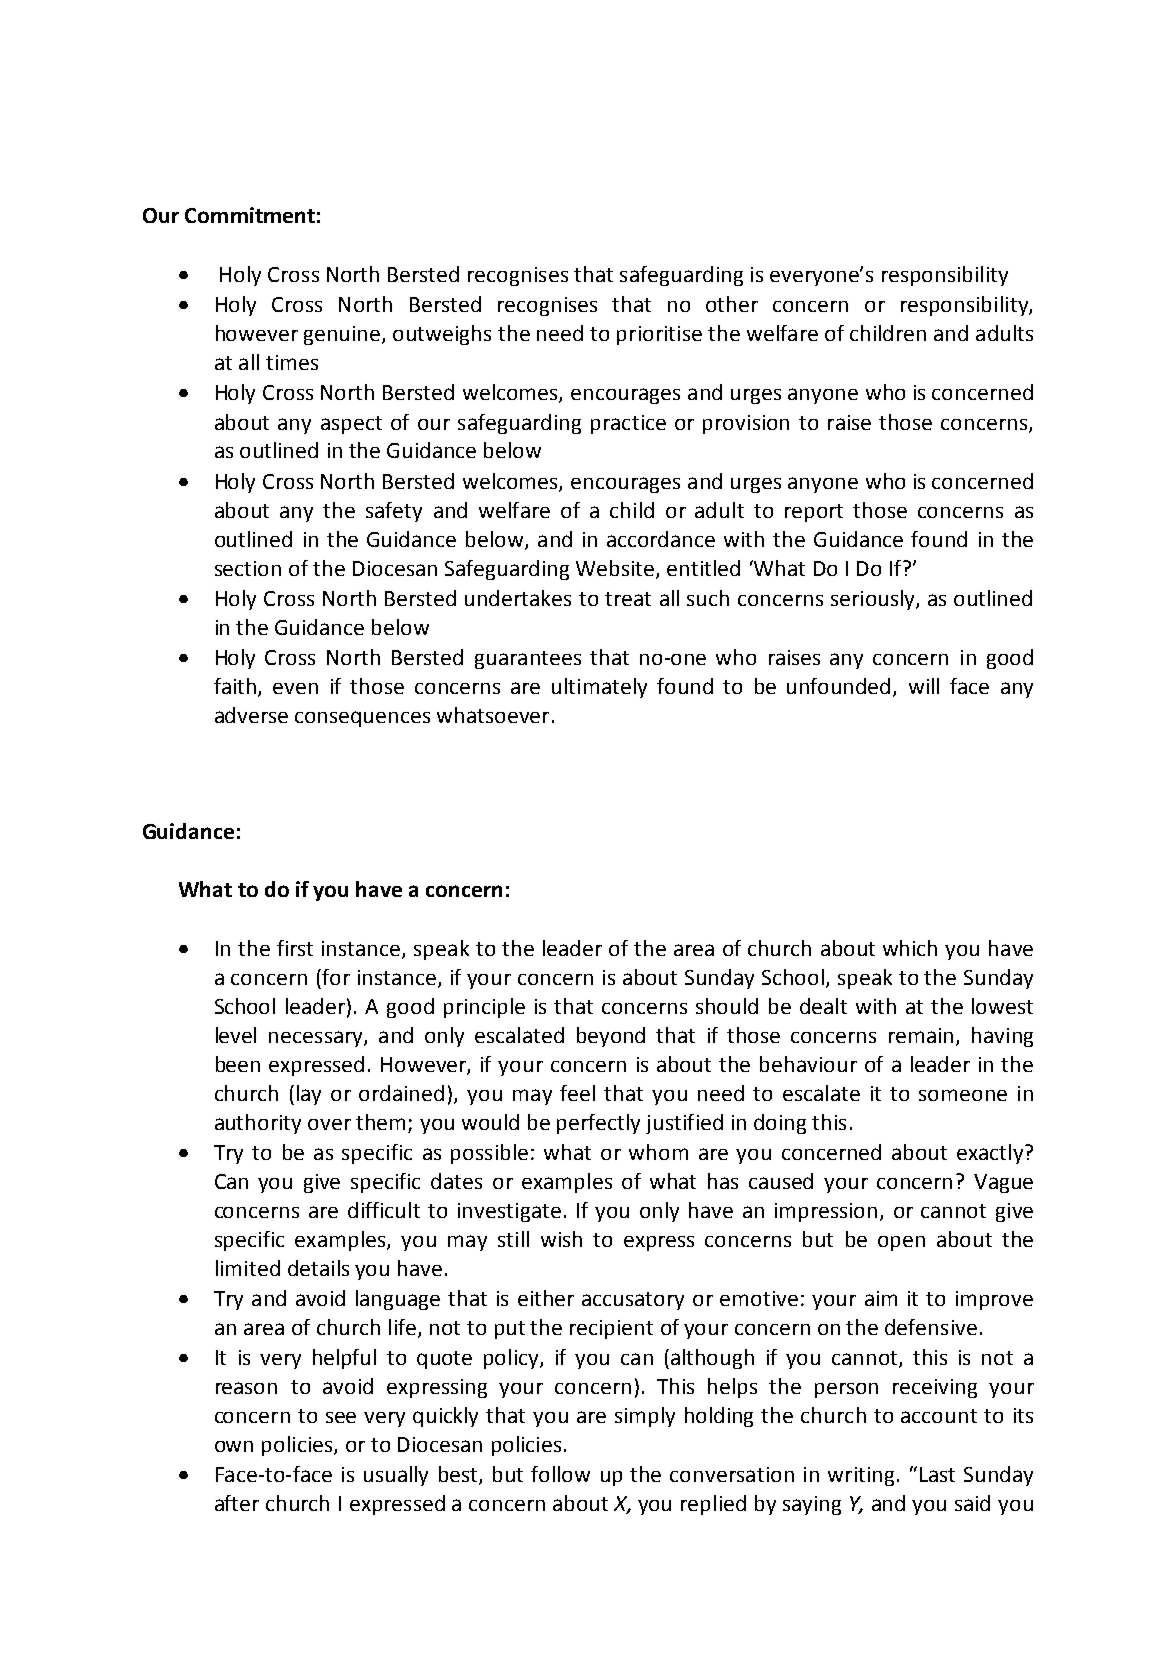  Describe the element at coordinates (921, 1035) in the screenshot. I see `remain` at that location.
